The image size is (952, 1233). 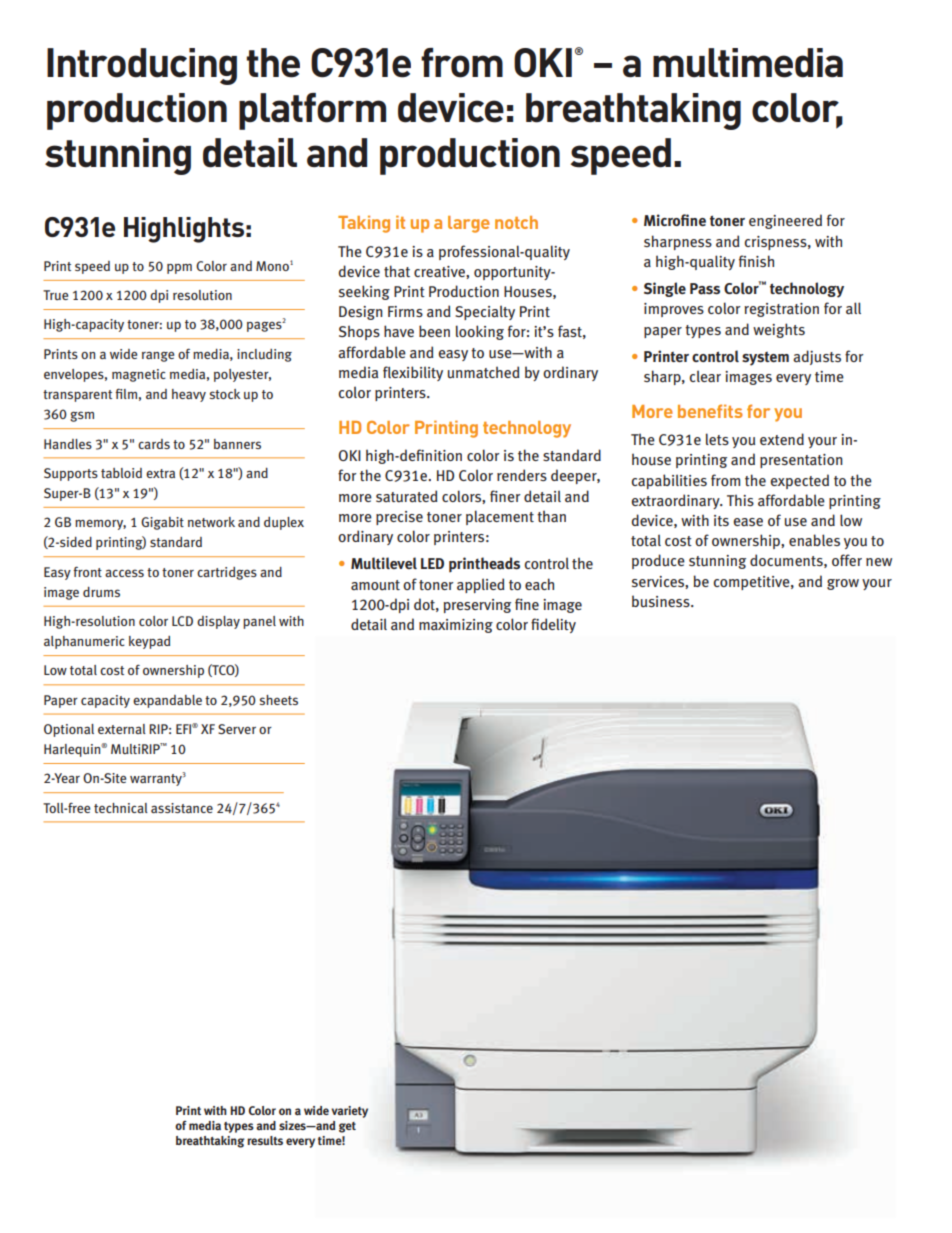 What do you see at coordinates (782, 439) in the image?
I see `extend` at bounding box center [782, 439].
